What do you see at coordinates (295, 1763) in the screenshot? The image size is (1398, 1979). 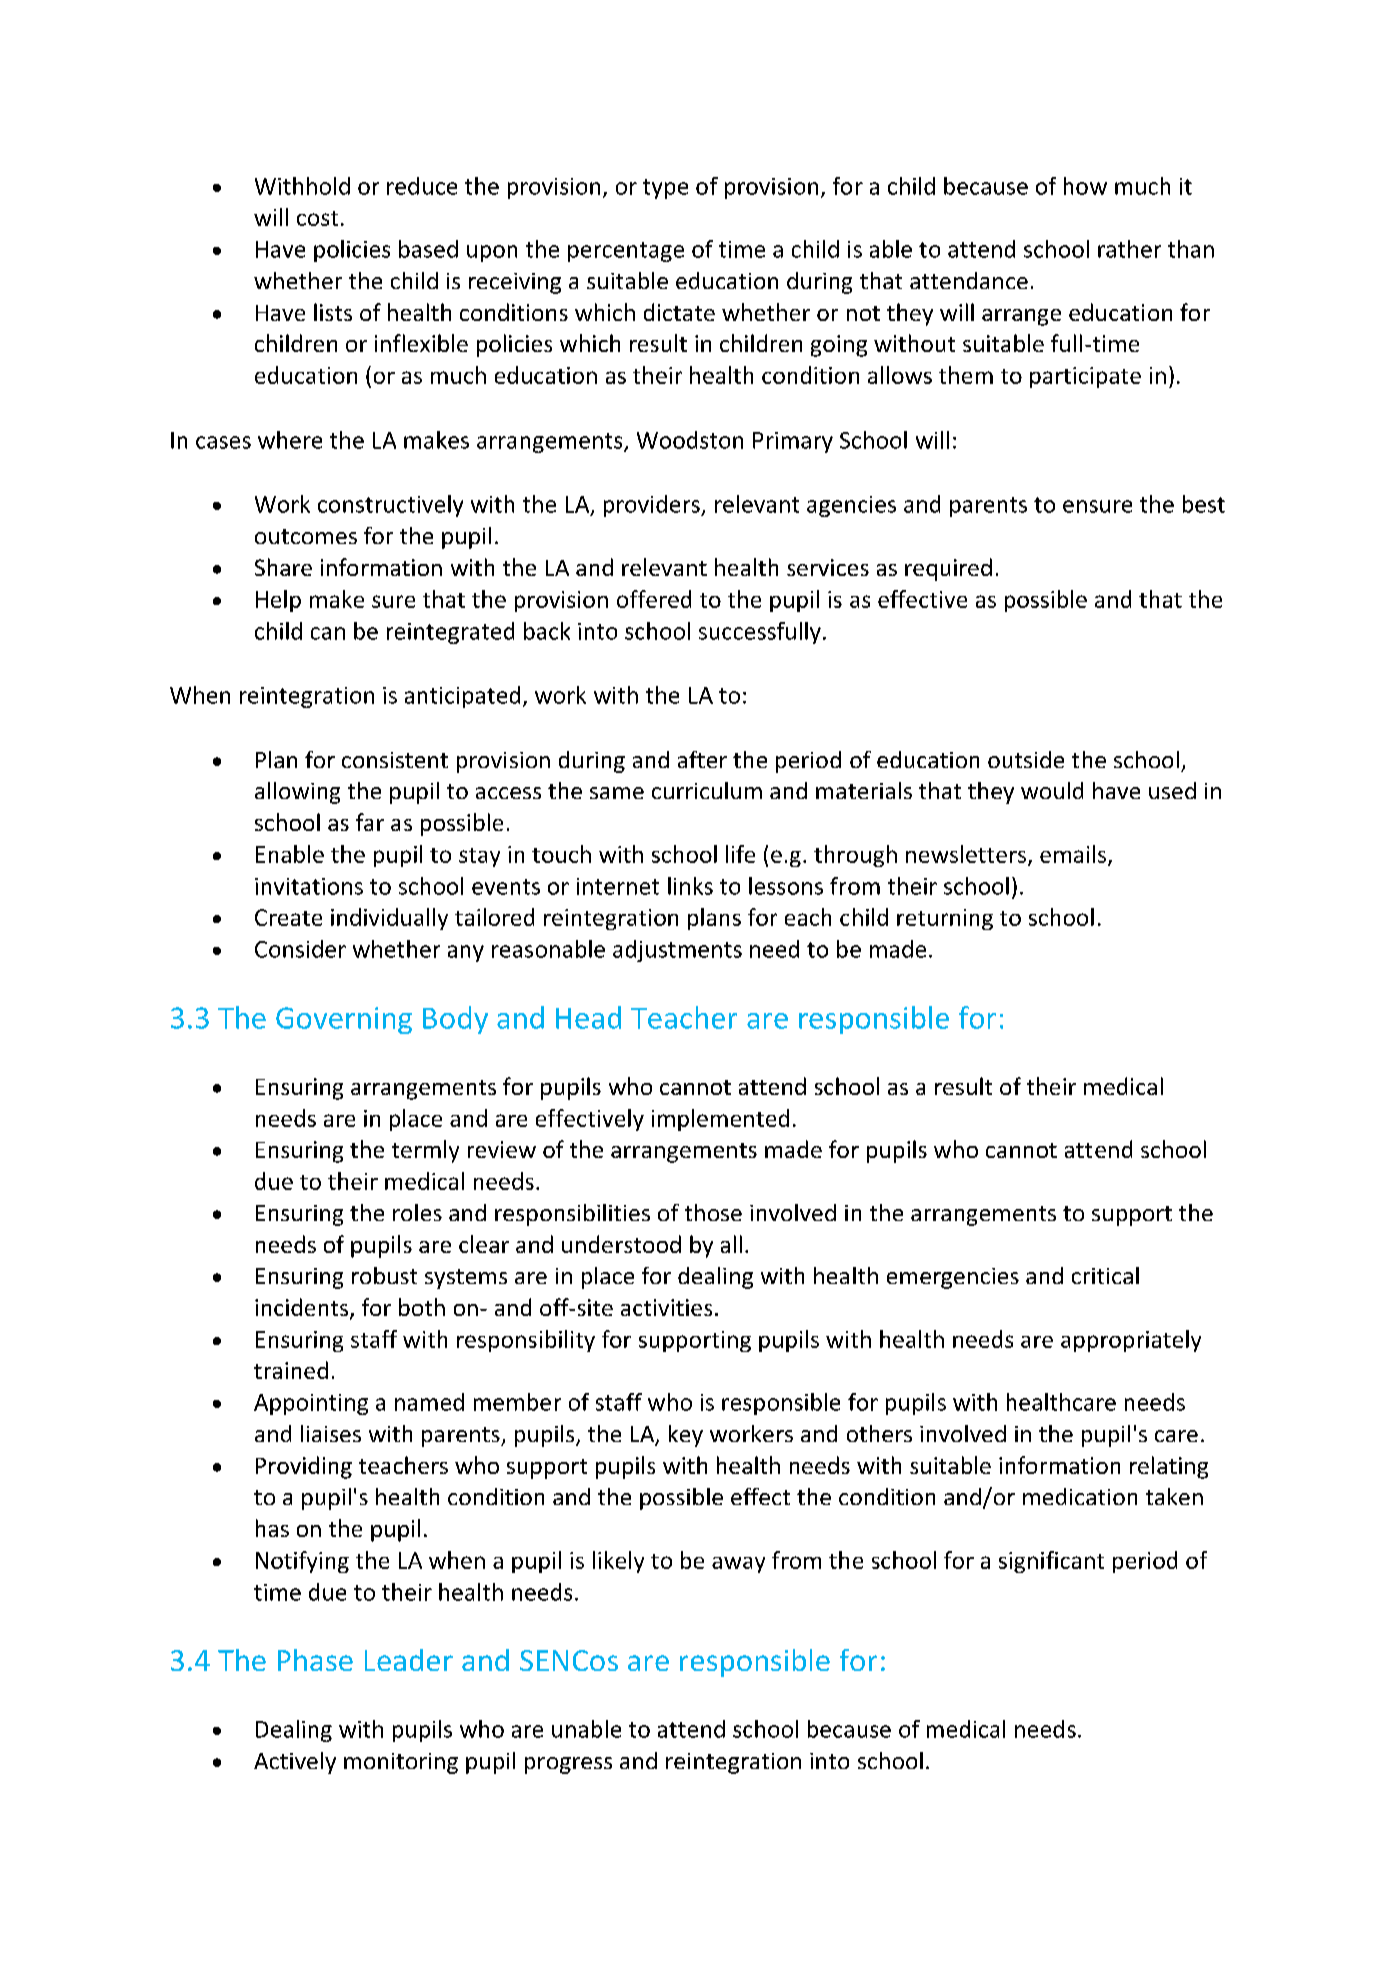 I see `Actively` at bounding box center [295, 1763].
